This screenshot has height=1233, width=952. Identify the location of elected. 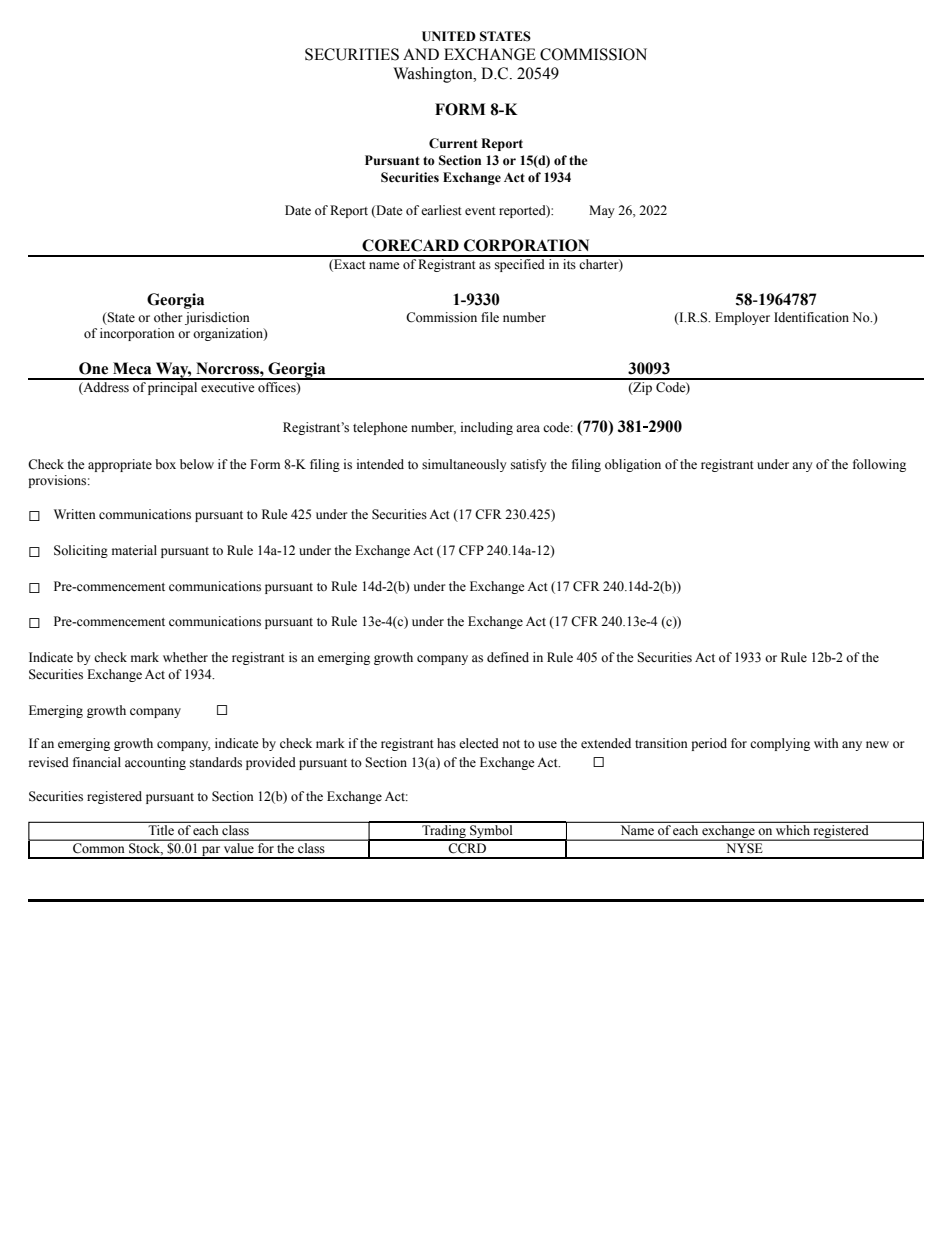
(479, 743).
